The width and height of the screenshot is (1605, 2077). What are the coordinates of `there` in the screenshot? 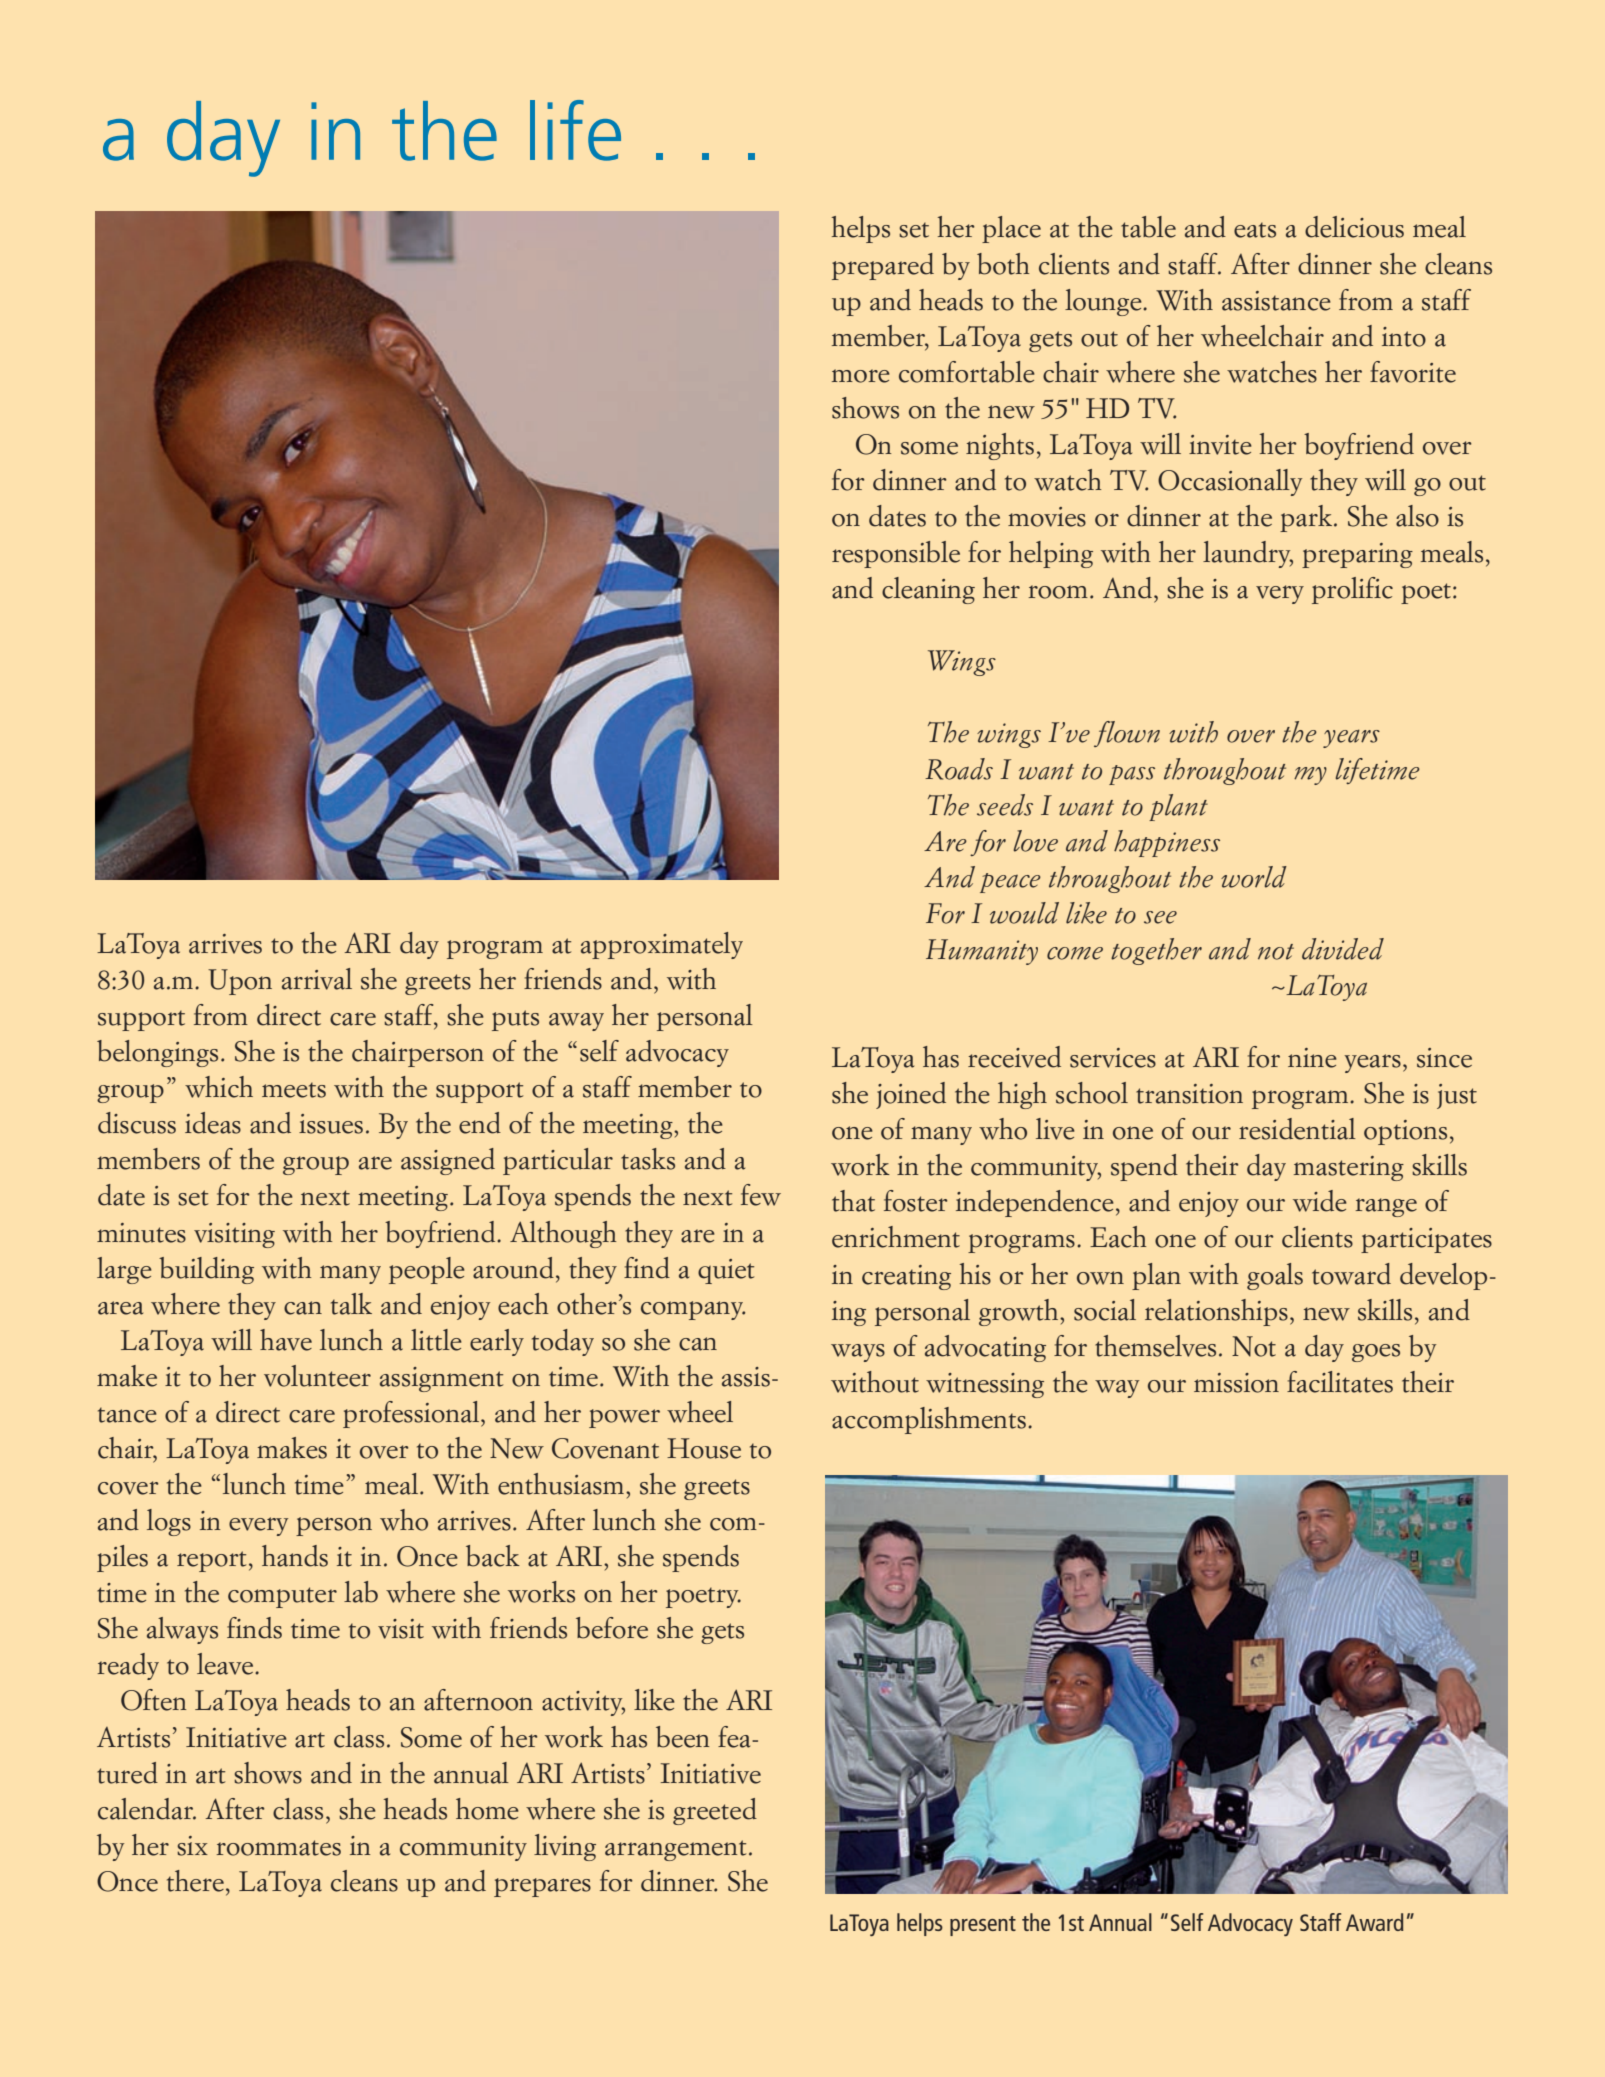 It's located at (195, 1881).
